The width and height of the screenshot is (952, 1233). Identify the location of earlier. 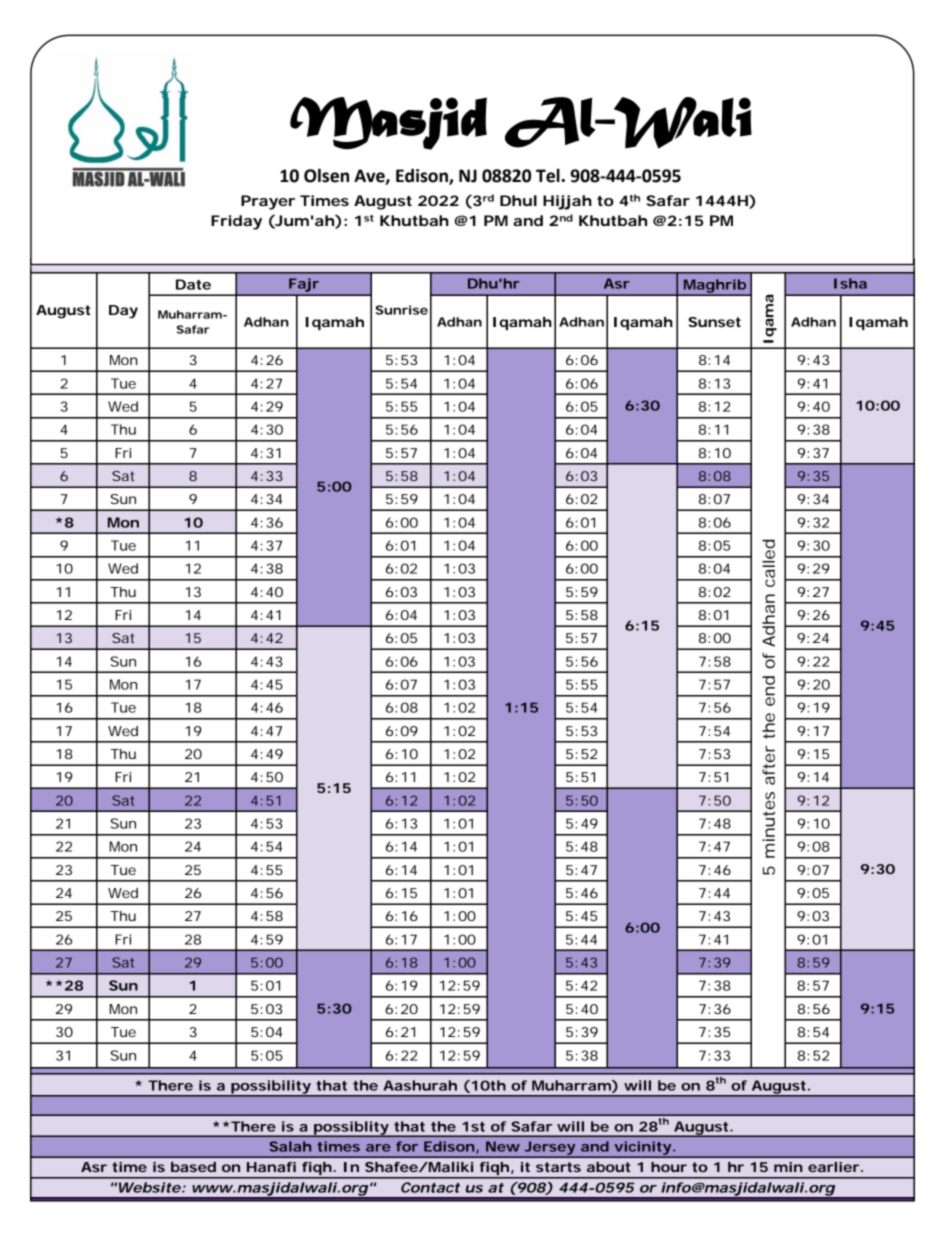
(833, 1167).
